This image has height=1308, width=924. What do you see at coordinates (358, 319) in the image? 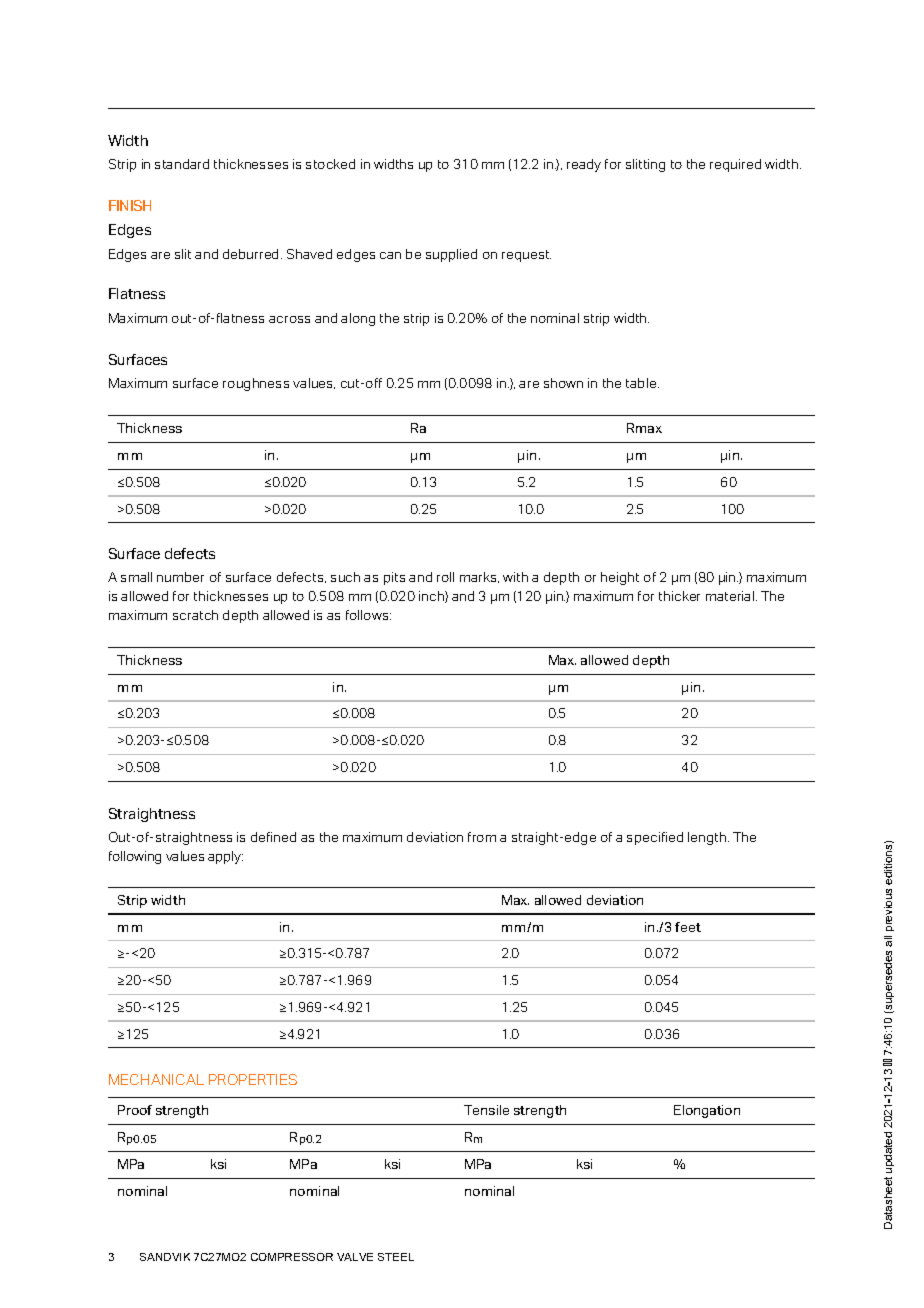
I see `along` at bounding box center [358, 319].
